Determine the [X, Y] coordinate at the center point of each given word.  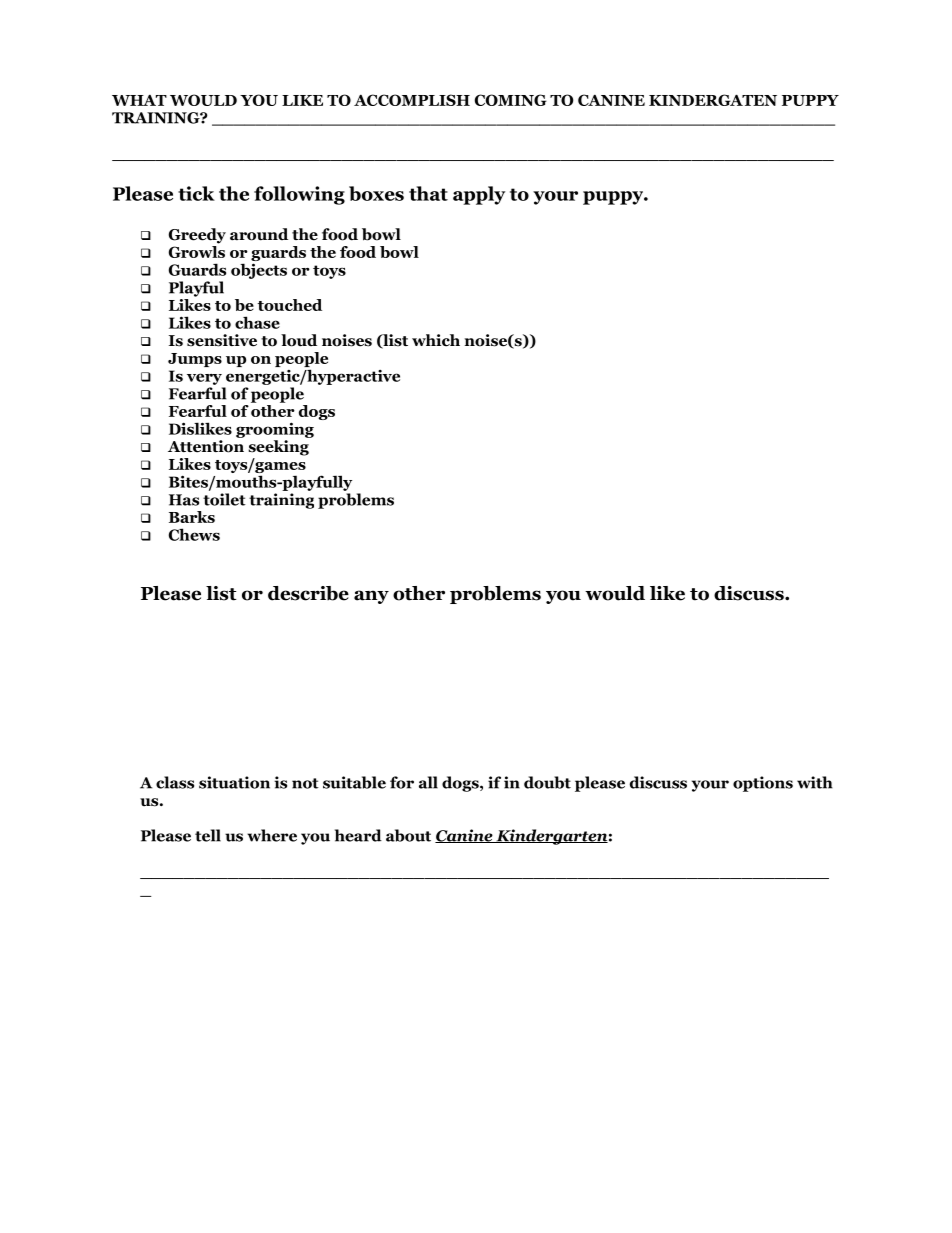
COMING [511, 100]
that [428, 193]
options [763, 784]
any [371, 597]
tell [208, 835]
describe [308, 593]
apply [479, 195]
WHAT [139, 100]
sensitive [222, 340]
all [428, 782]
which [436, 340]
